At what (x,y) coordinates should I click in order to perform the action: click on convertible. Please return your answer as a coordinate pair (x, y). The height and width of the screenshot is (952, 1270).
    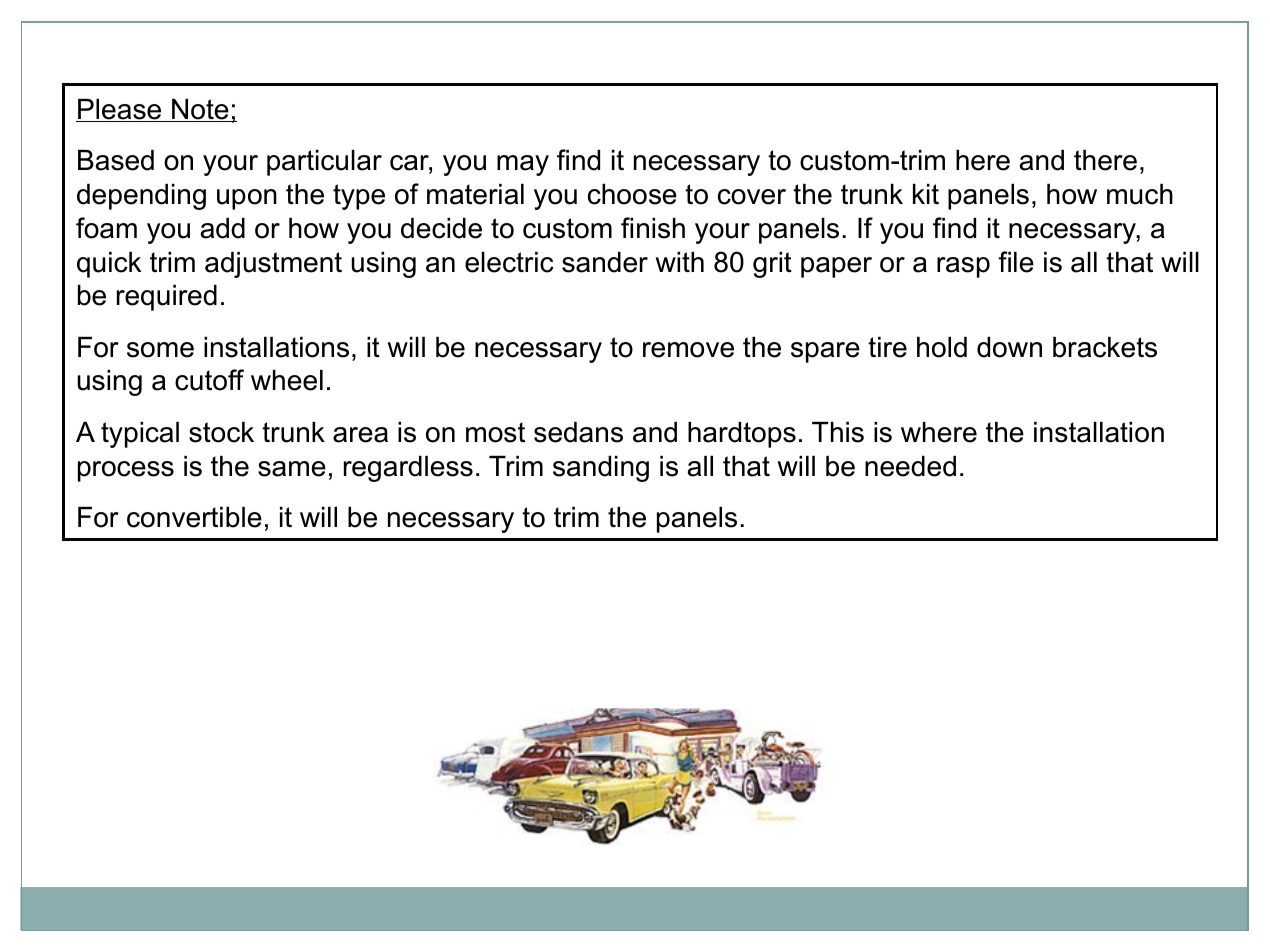
    Looking at the image, I should click on (194, 517).
